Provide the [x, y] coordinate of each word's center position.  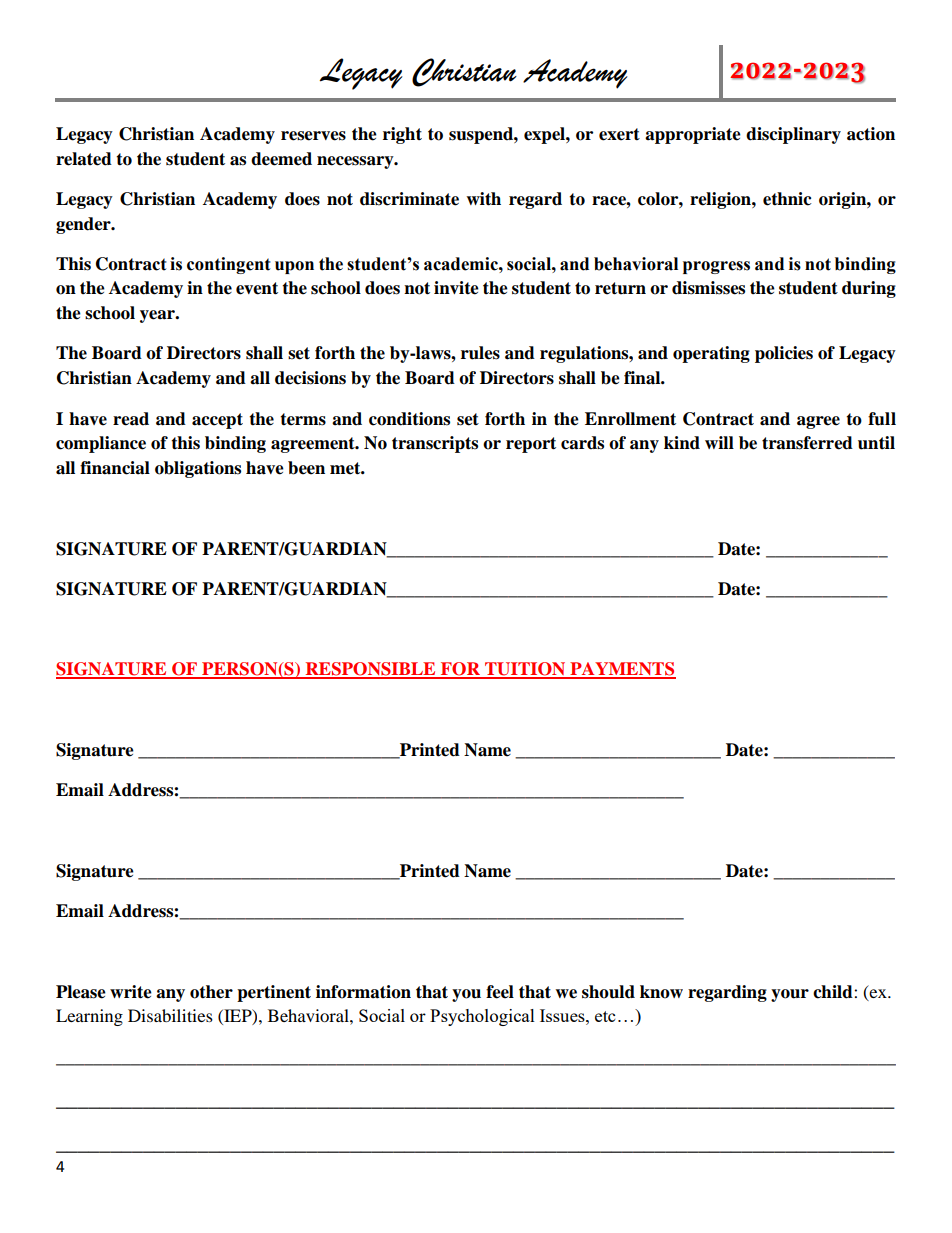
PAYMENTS [622, 670]
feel [500, 992]
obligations [198, 469]
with [483, 199]
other [211, 992]
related [84, 159]
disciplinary [793, 135]
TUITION [525, 670]
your [790, 995]
